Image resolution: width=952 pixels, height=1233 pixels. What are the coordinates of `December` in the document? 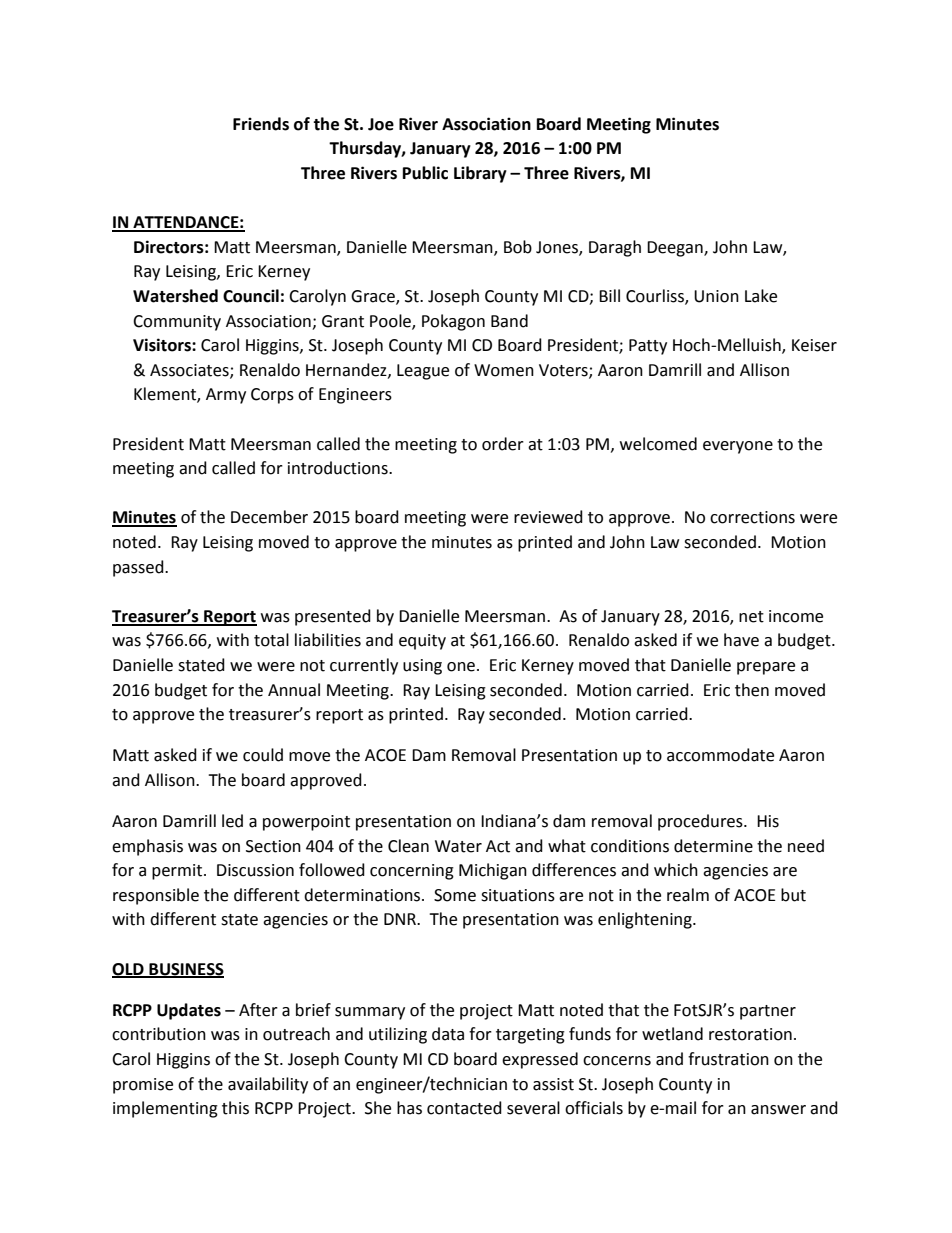 It's located at (269, 517).
